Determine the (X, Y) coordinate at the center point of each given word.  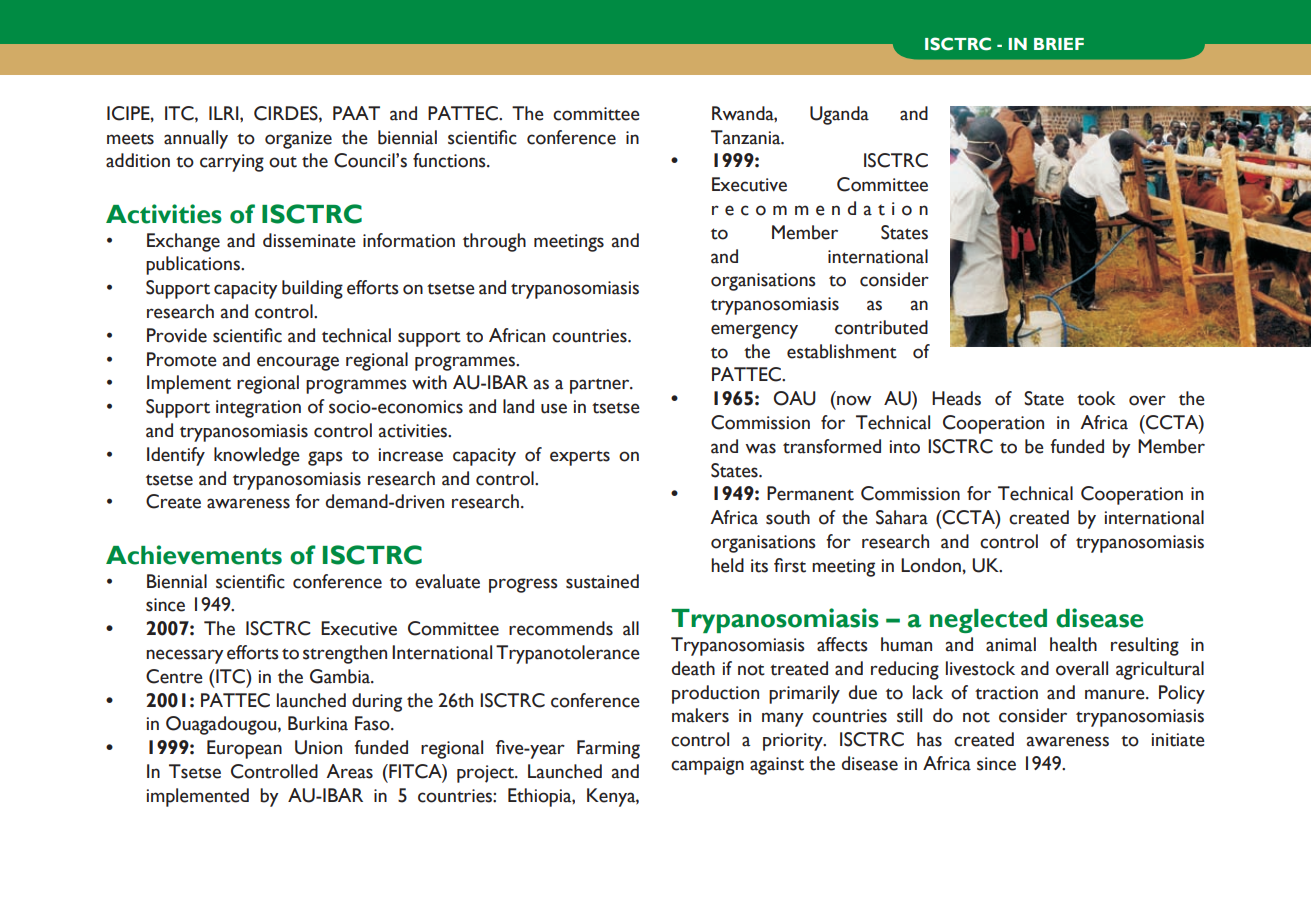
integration (258, 409)
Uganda (839, 115)
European (244, 749)
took (1096, 398)
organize (298, 140)
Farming (608, 749)
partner (601, 386)
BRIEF (1059, 44)
